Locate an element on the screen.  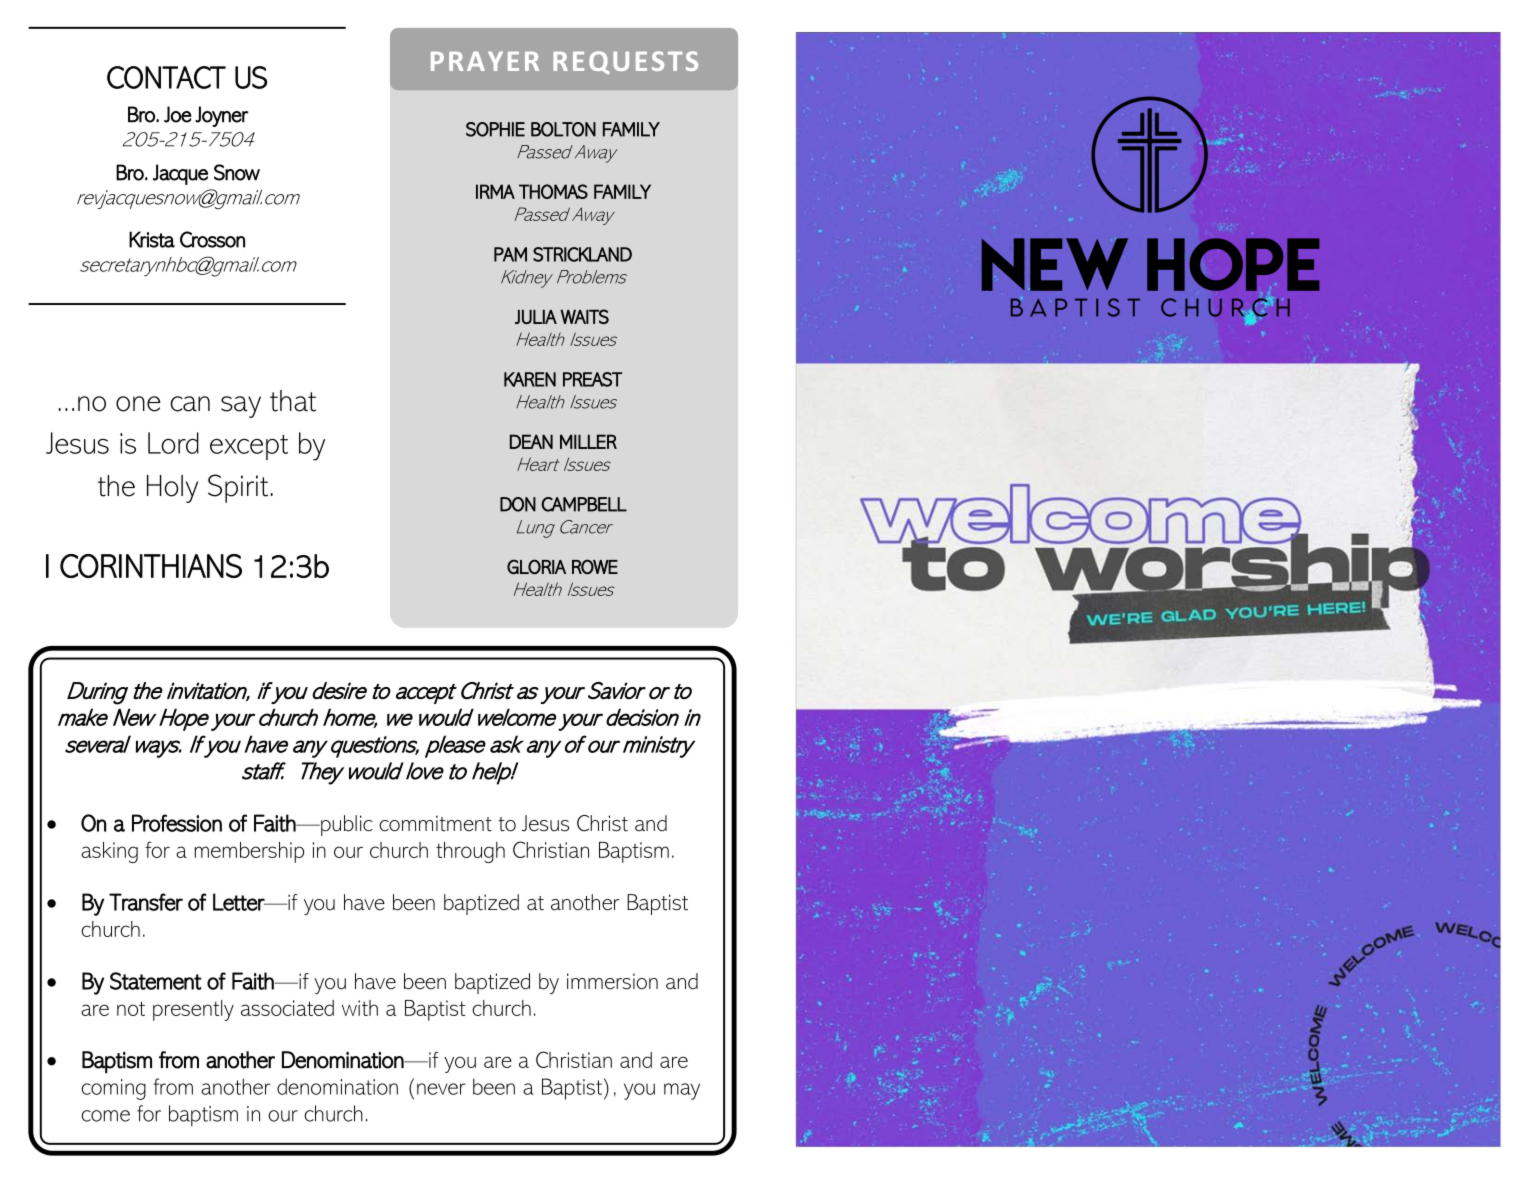
Krista is located at coordinates (152, 239).
